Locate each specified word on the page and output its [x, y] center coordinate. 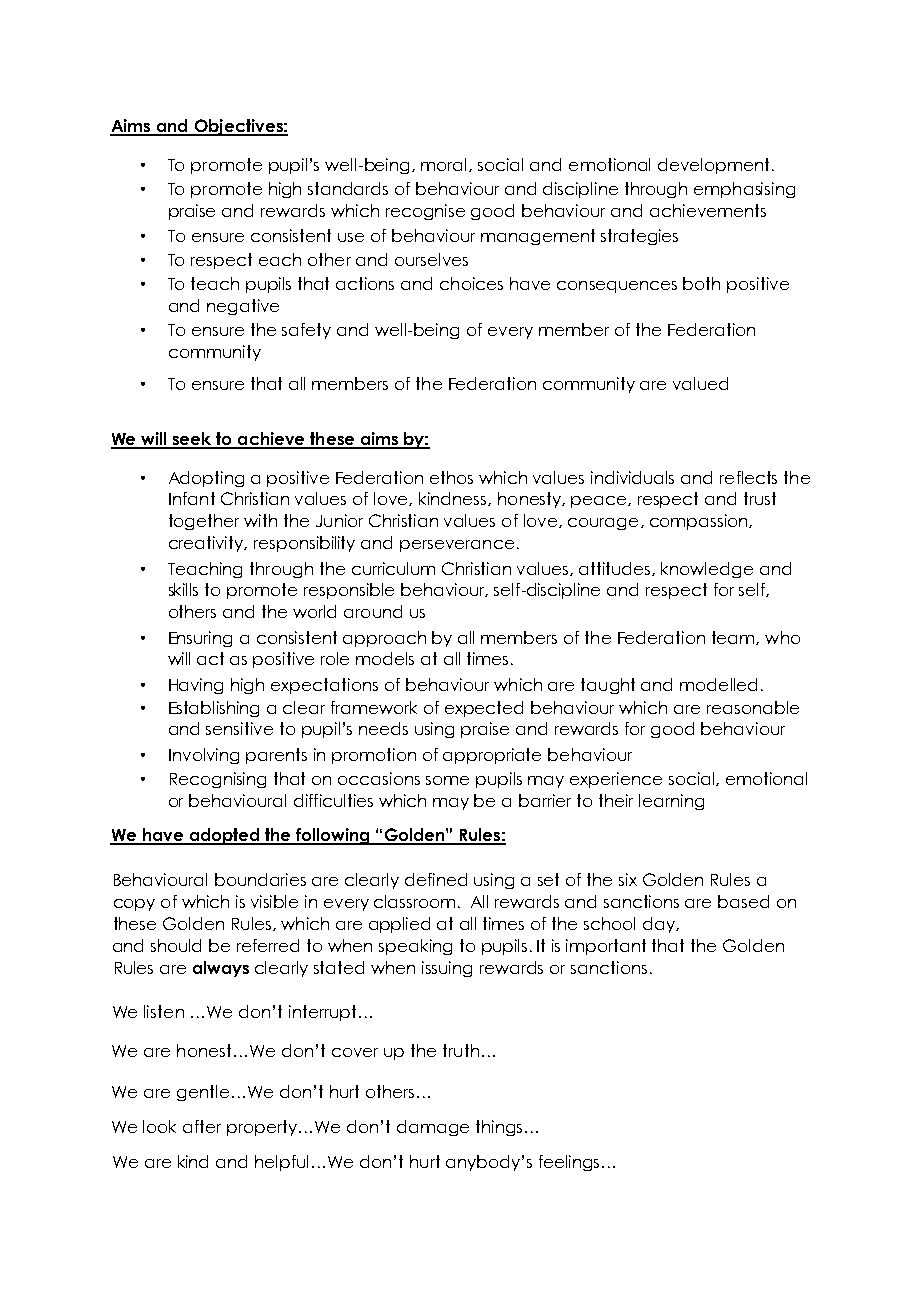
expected [484, 709]
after [202, 1126]
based [743, 901]
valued [700, 383]
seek [193, 440]
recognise [425, 212]
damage [433, 1128]
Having [196, 686]
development [713, 166]
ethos [451, 477]
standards [348, 188]
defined [436, 879]
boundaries [260, 879]
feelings [569, 1163]
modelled [718, 684]
